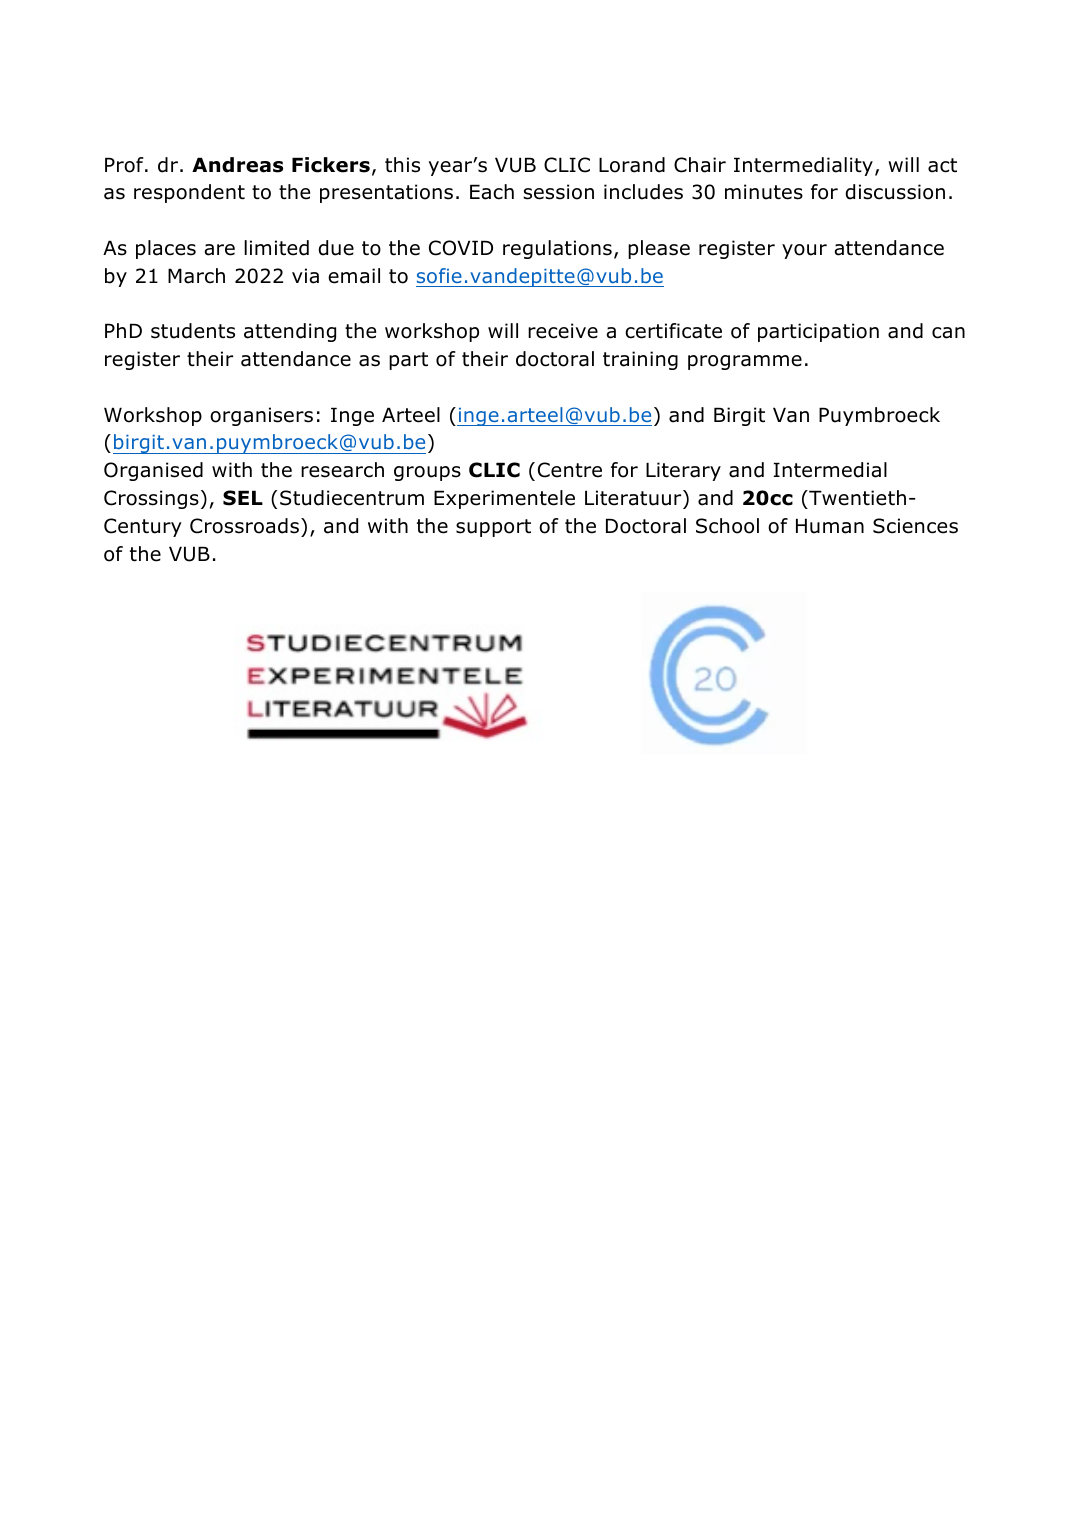 The image size is (1077, 1523). Describe the element at coordinates (243, 498) in the screenshot. I see `SEL` at that location.
